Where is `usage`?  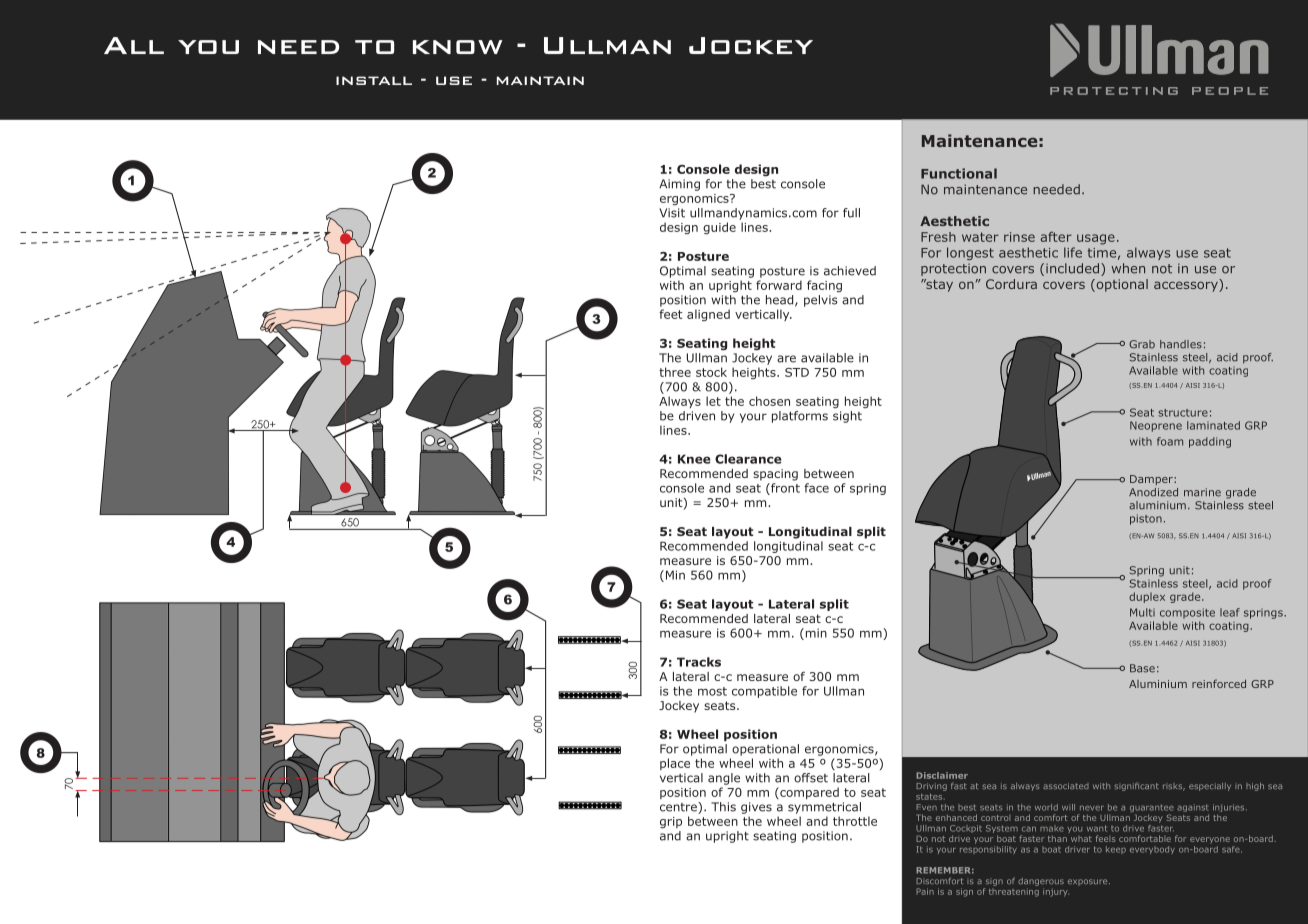 usage is located at coordinates (1096, 239).
